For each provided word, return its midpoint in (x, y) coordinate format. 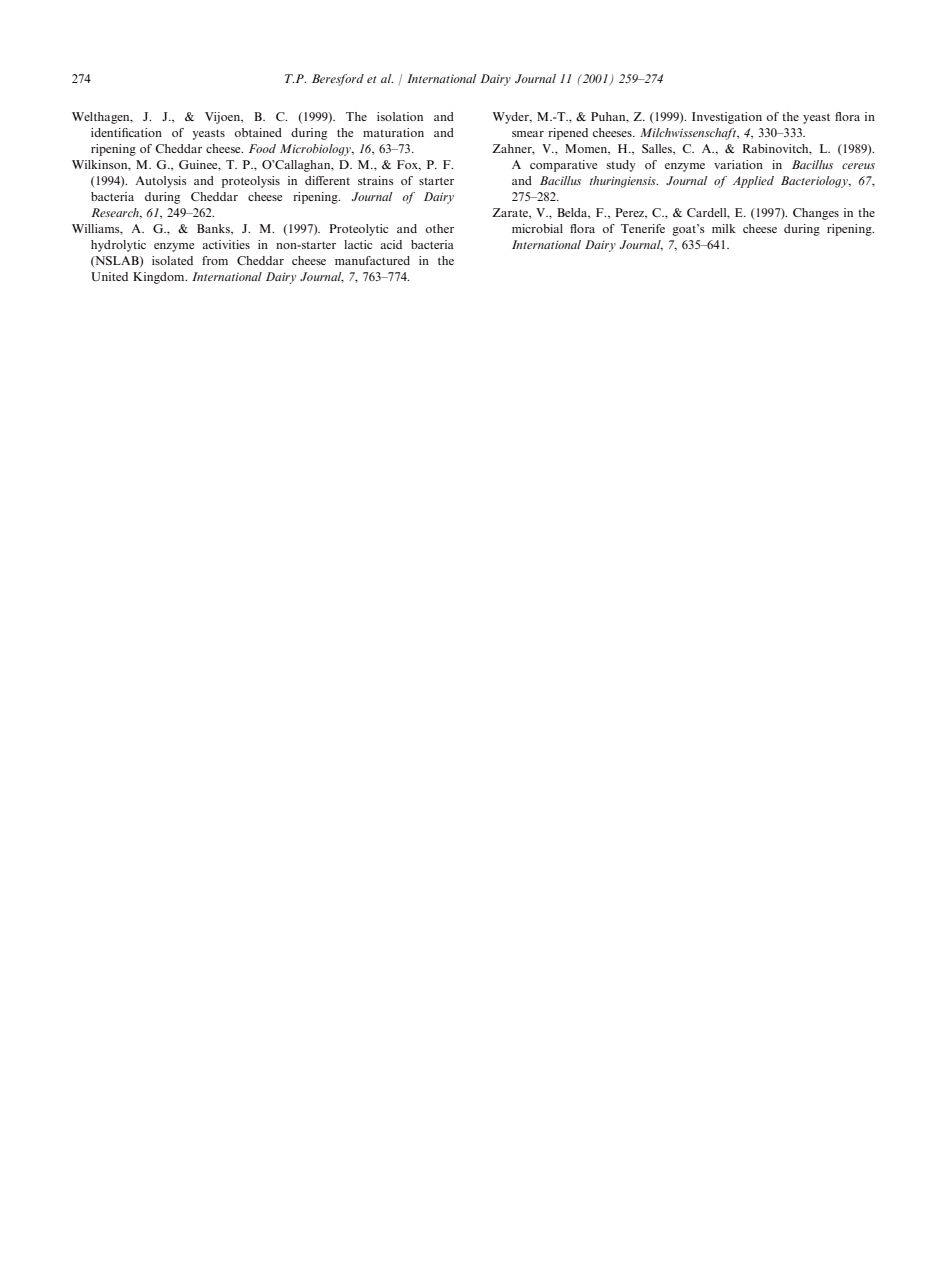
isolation (400, 116)
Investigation (727, 118)
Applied (753, 182)
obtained (258, 132)
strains (376, 180)
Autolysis (161, 182)
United (109, 276)
